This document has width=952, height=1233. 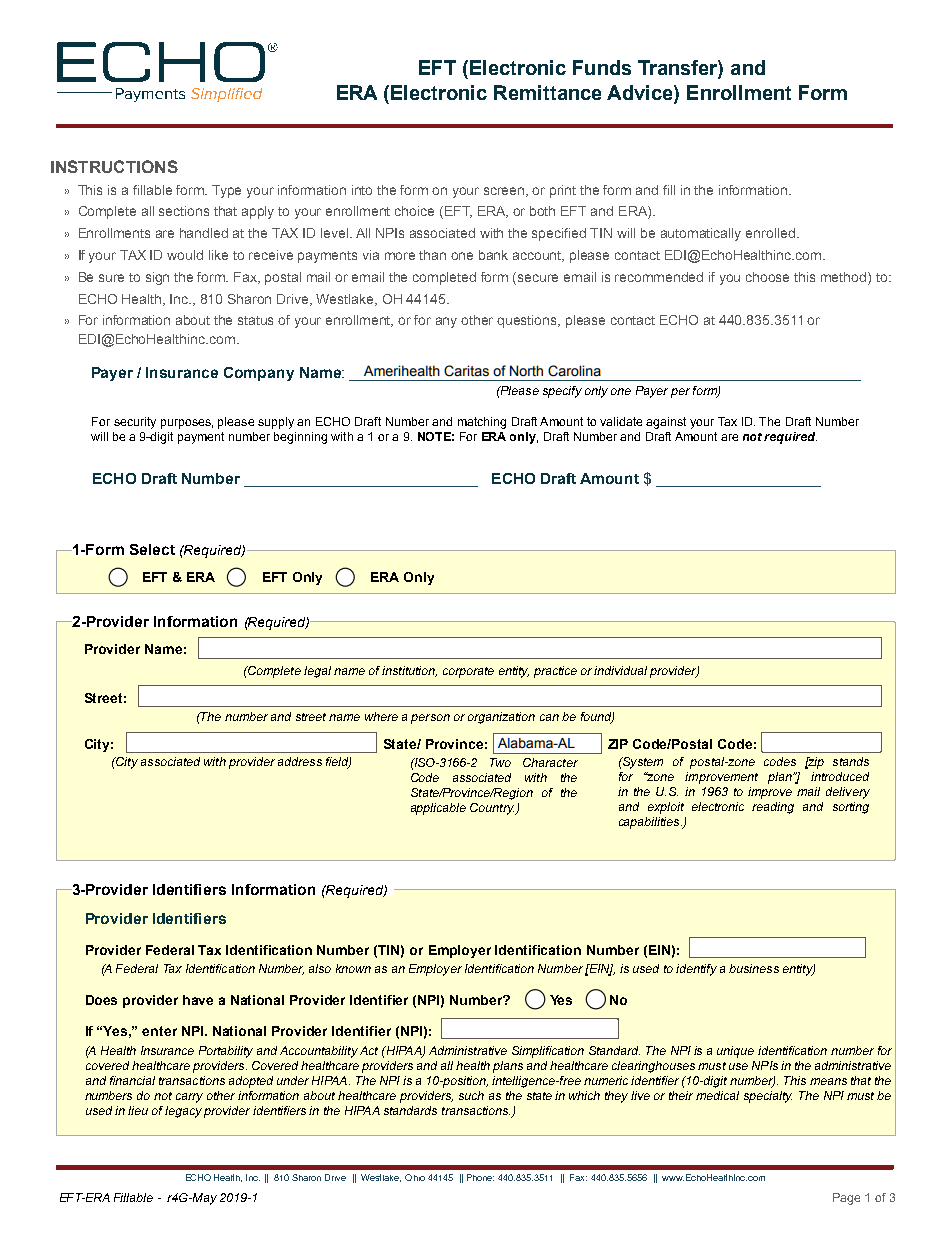 I want to click on Select, so click(x=152, y=549).
